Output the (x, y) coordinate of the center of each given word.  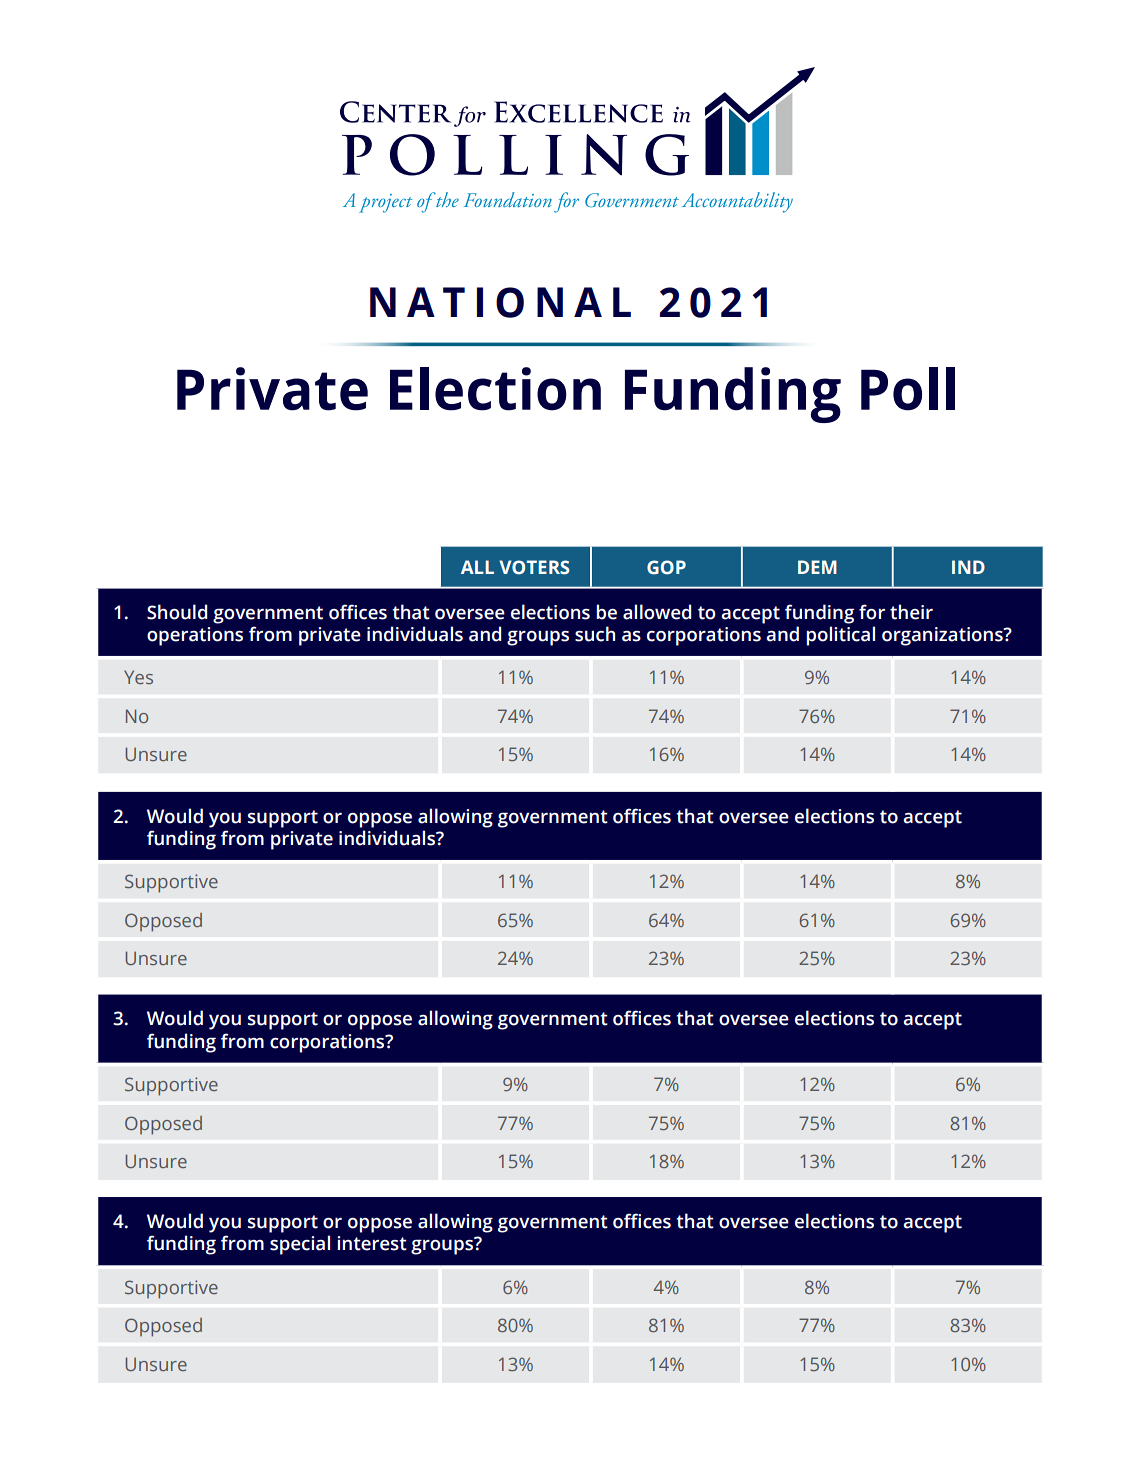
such (595, 634)
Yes (138, 677)
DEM (817, 567)
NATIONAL (500, 302)
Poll (908, 389)
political (841, 636)
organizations (943, 636)
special (300, 1245)
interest (372, 1243)
